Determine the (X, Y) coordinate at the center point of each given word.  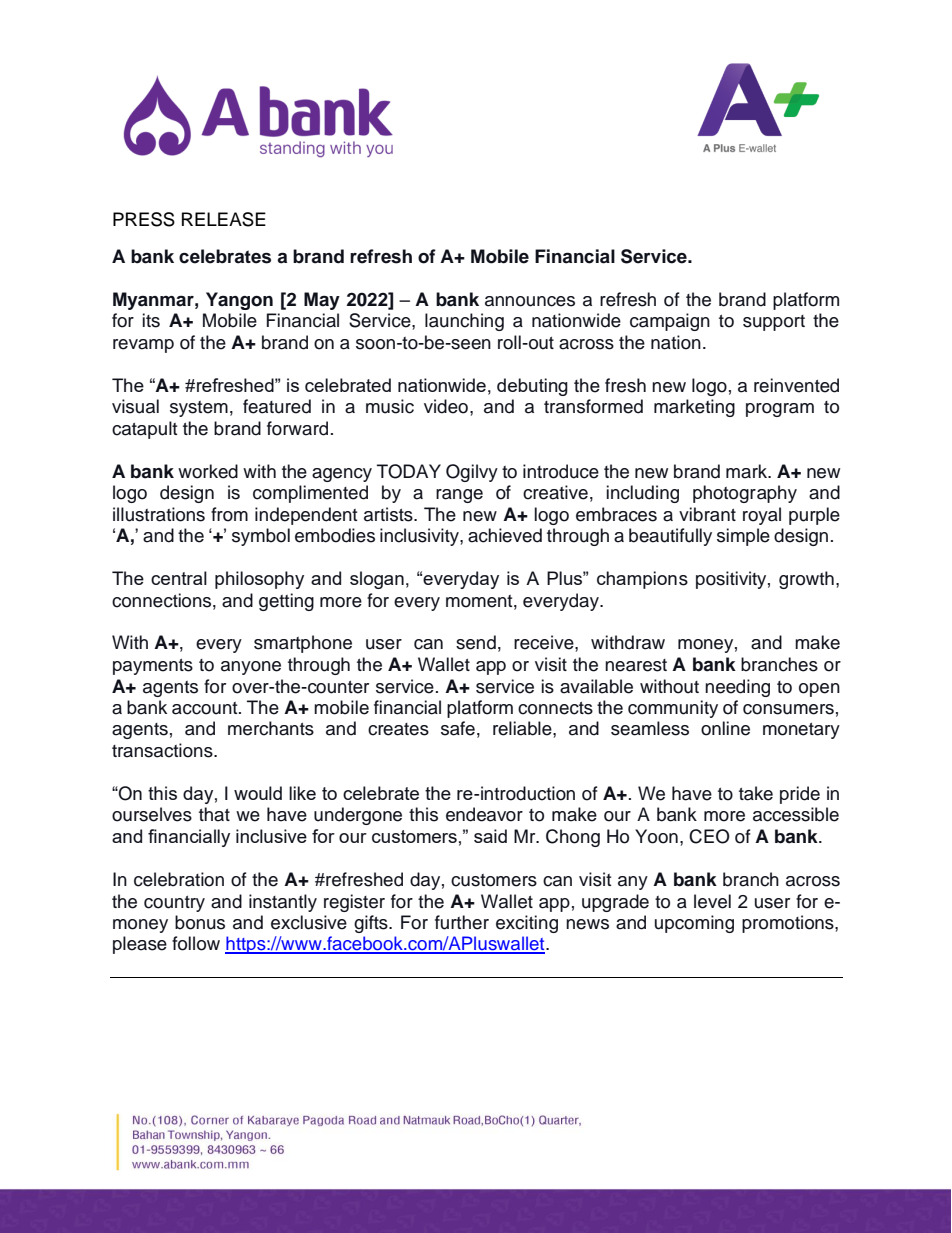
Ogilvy (472, 473)
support (774, 323)
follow (196, 943)
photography (745, 494)
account (206, 708)
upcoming (694, 924)
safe (458, 728)
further (462, 922)
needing (737, 688)
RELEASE (224, 219)
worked (208, 471)
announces (530, 301)
